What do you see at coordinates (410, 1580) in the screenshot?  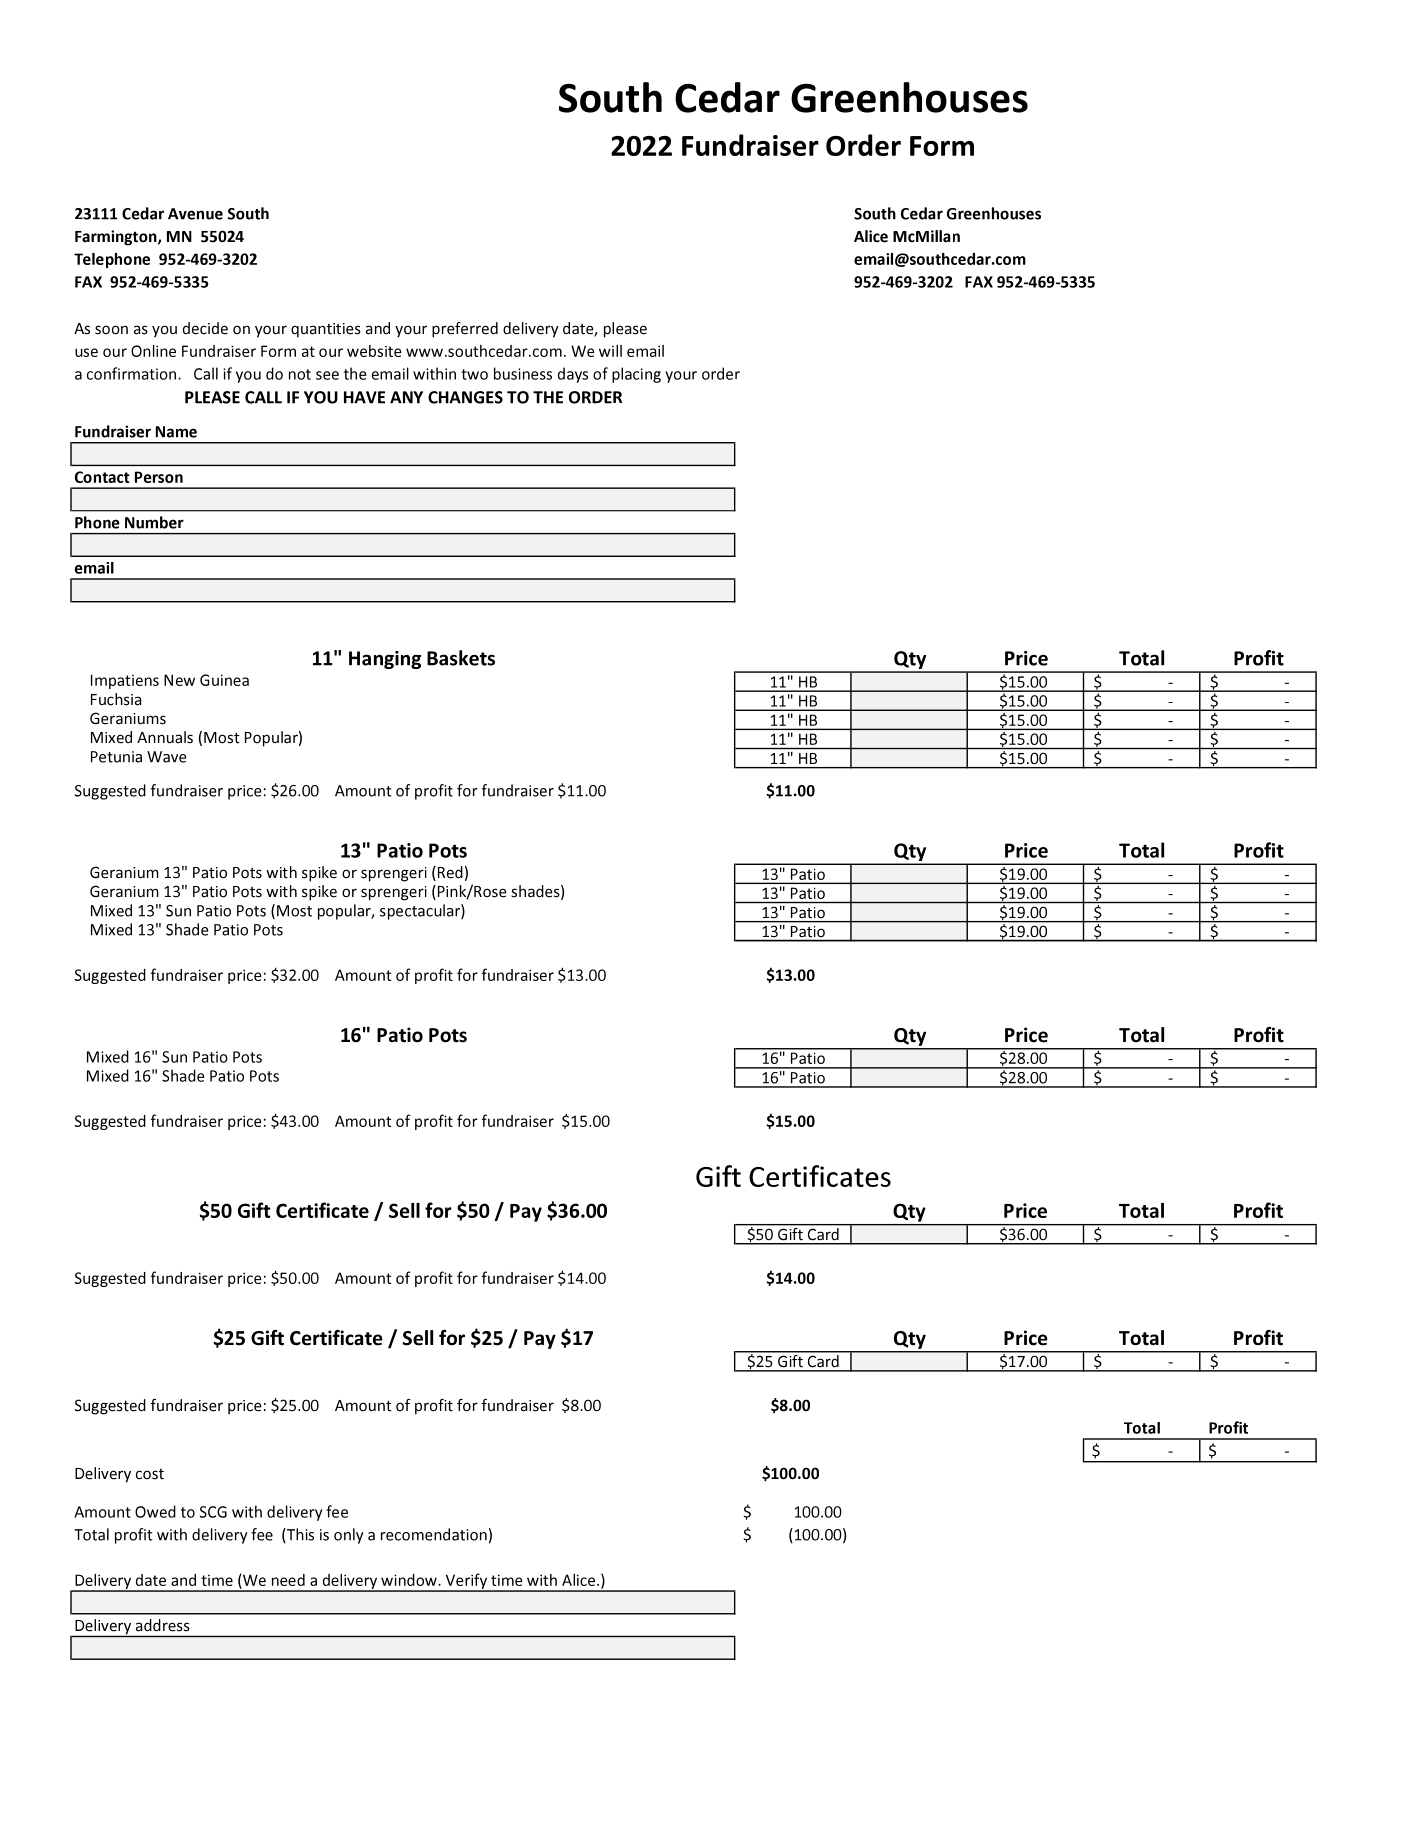 I see `window` at bounding box center [410, 1580].
